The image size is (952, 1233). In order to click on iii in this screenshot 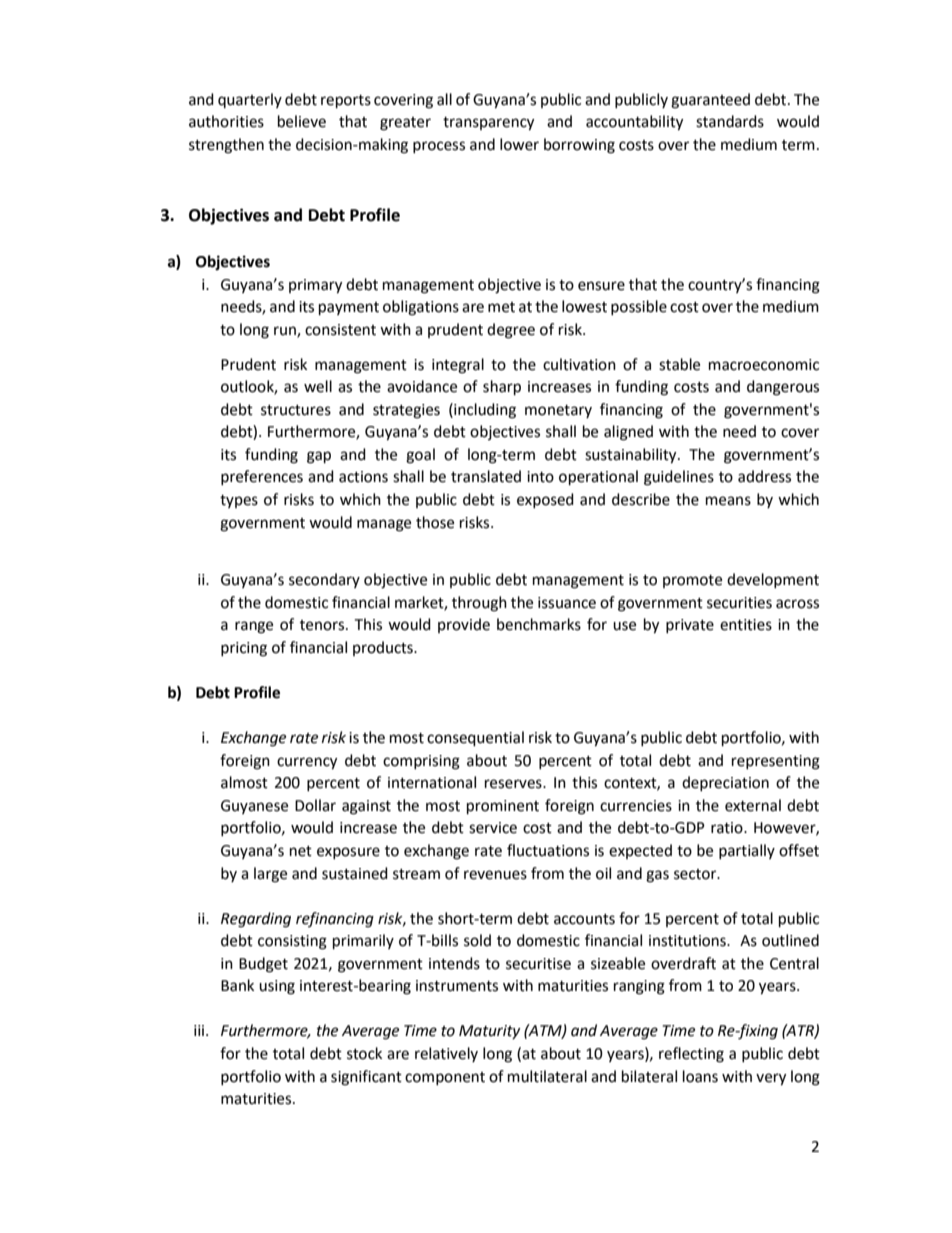, I will do `click(200, 1030)`.
